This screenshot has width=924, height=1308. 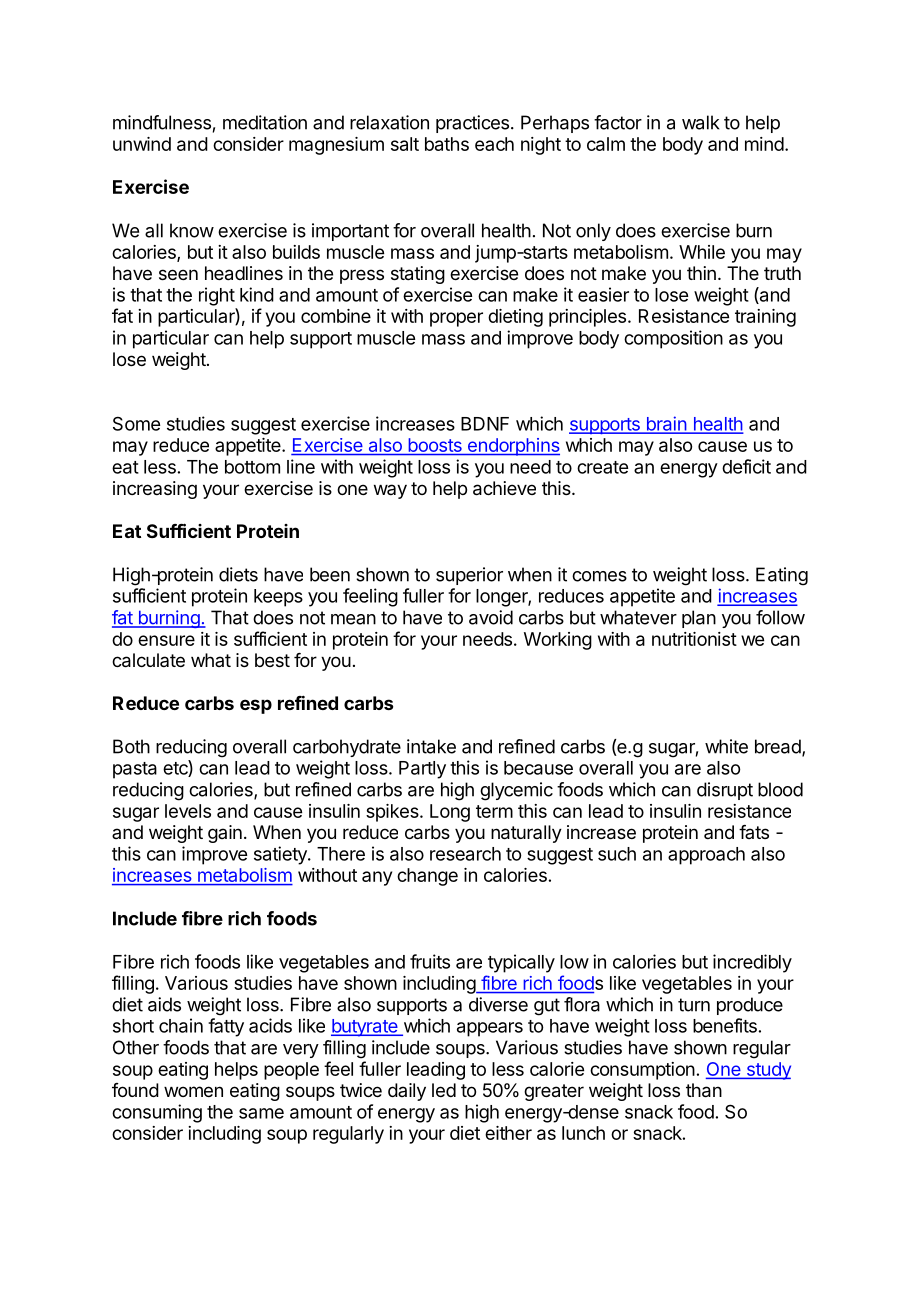 I want to click on plan, so click(x=699, y=619).
